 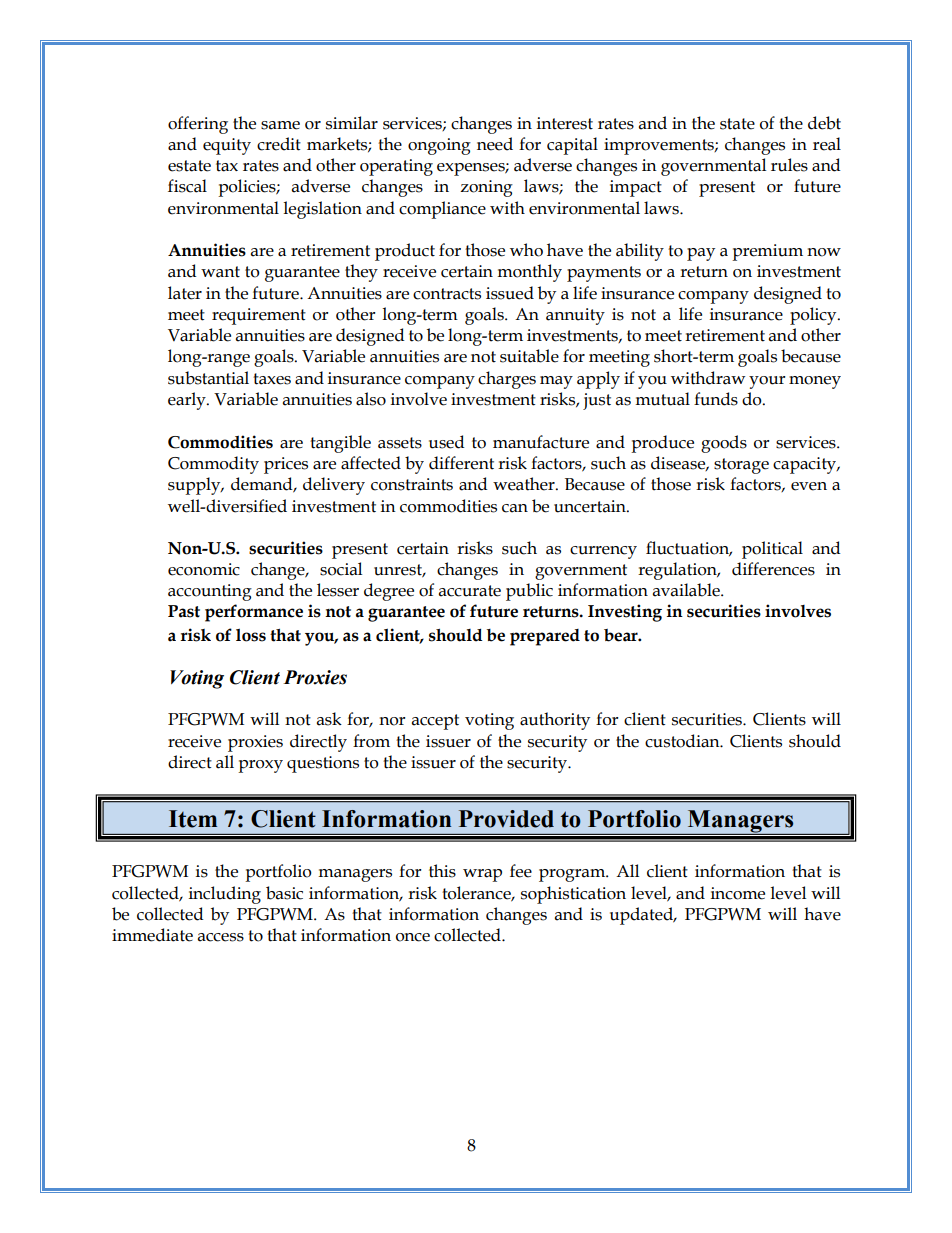 I want to click on can, so click(x=515, y=508).
